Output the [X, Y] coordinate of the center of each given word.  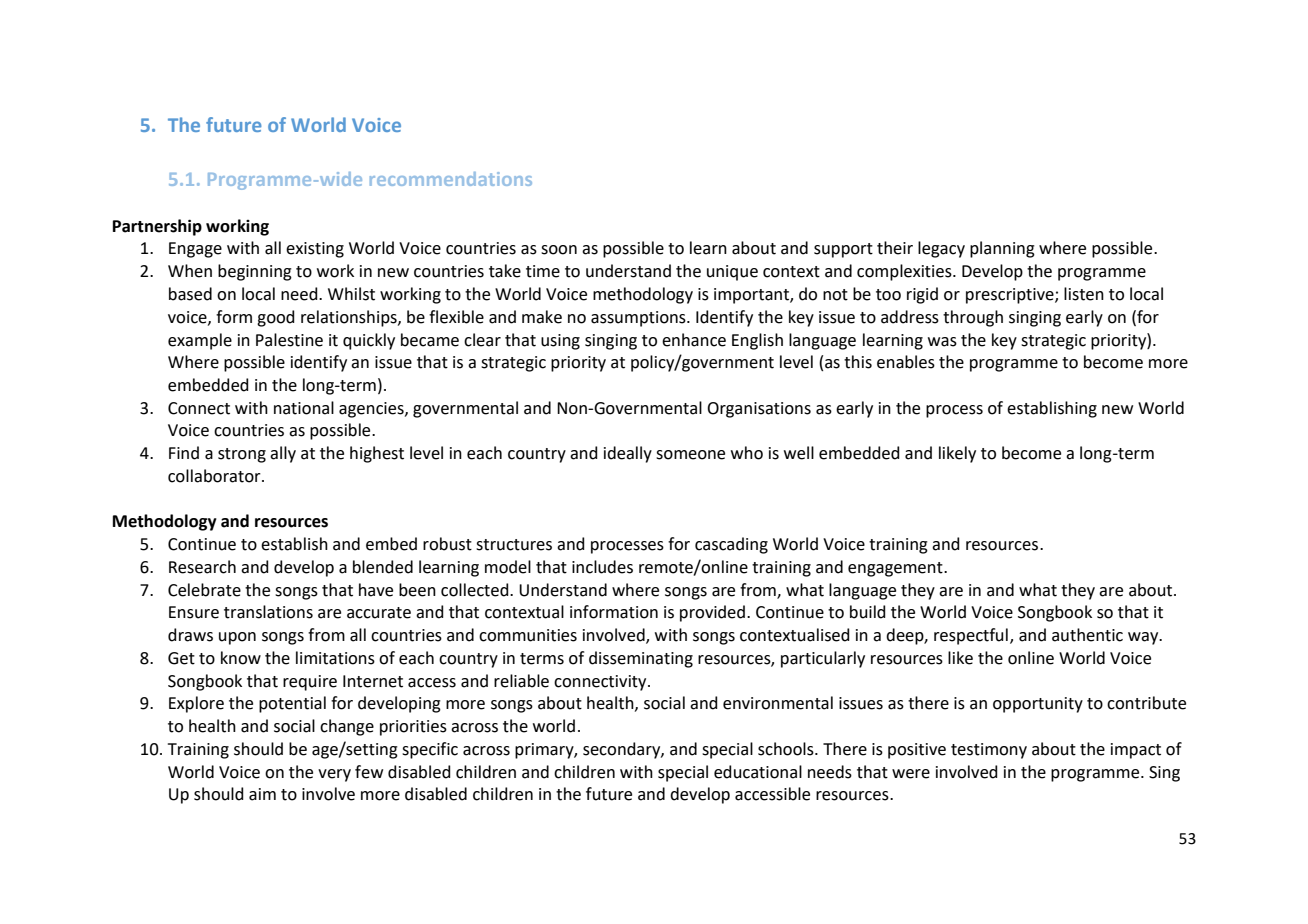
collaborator [215, 476]
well [799, 453]
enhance [694, 340]
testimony [989, 751]
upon [237, 638]
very [334, 775]
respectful [971, 636]
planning [1002, 249]
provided [712, 613]
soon [559, 250]
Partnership [157, 227]
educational [758, 772]
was [942, 342]
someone [690, 455]
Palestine [289, 340]
